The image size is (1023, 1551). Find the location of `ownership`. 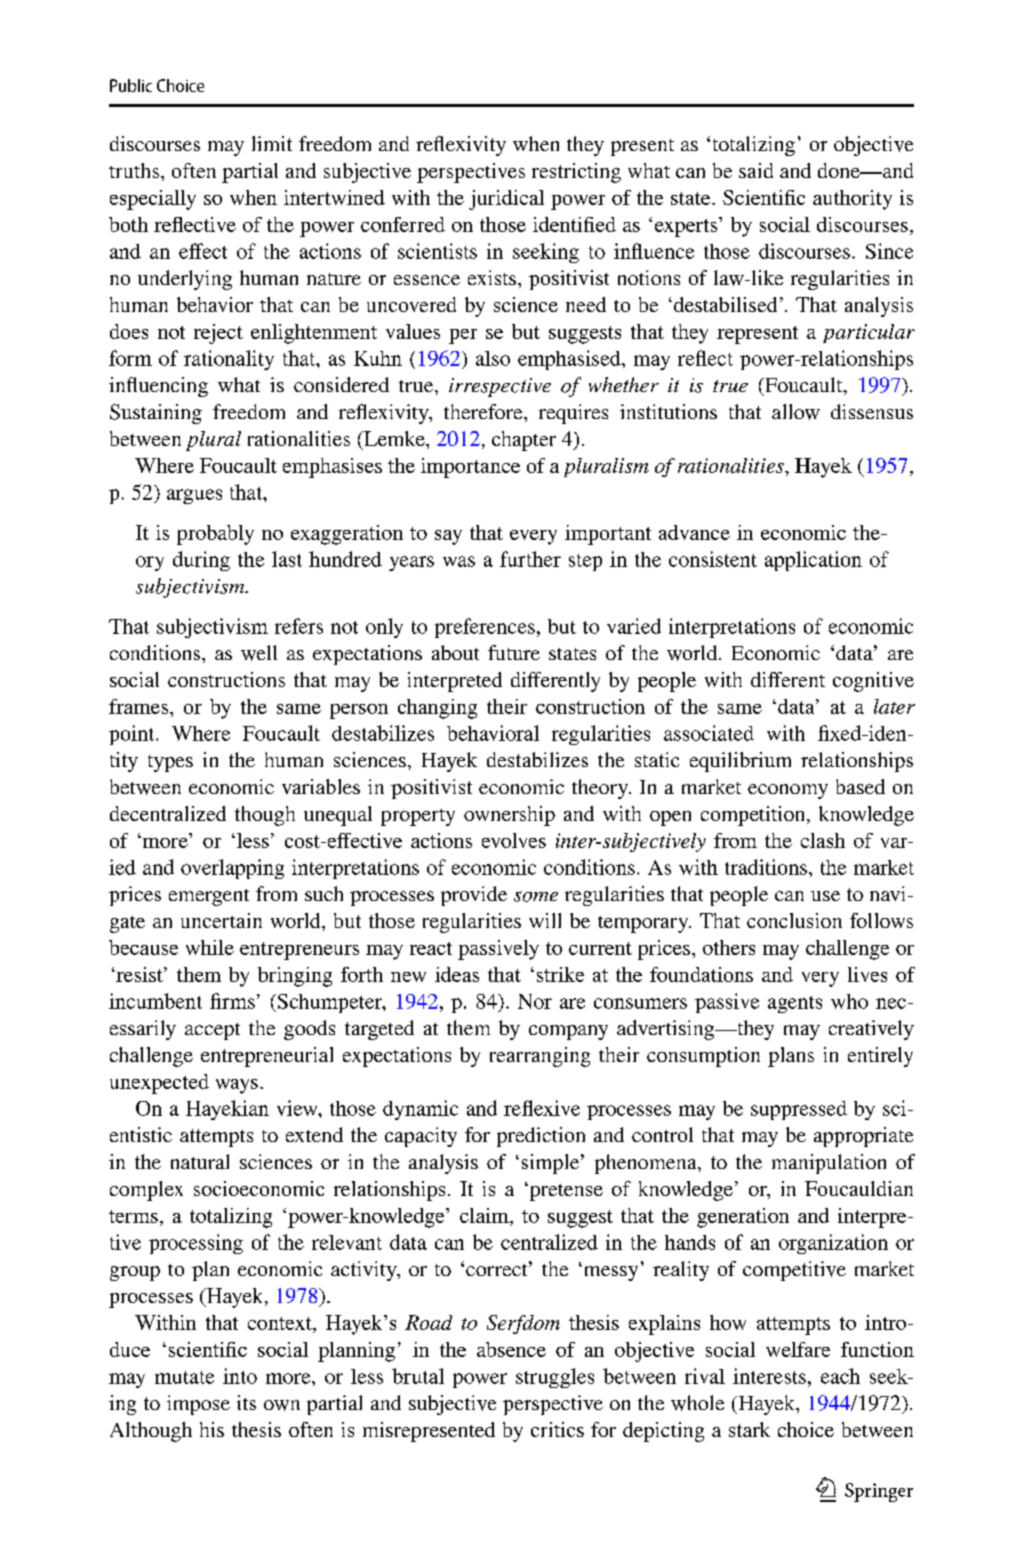

ownership is located at coordinates (509, 816).
